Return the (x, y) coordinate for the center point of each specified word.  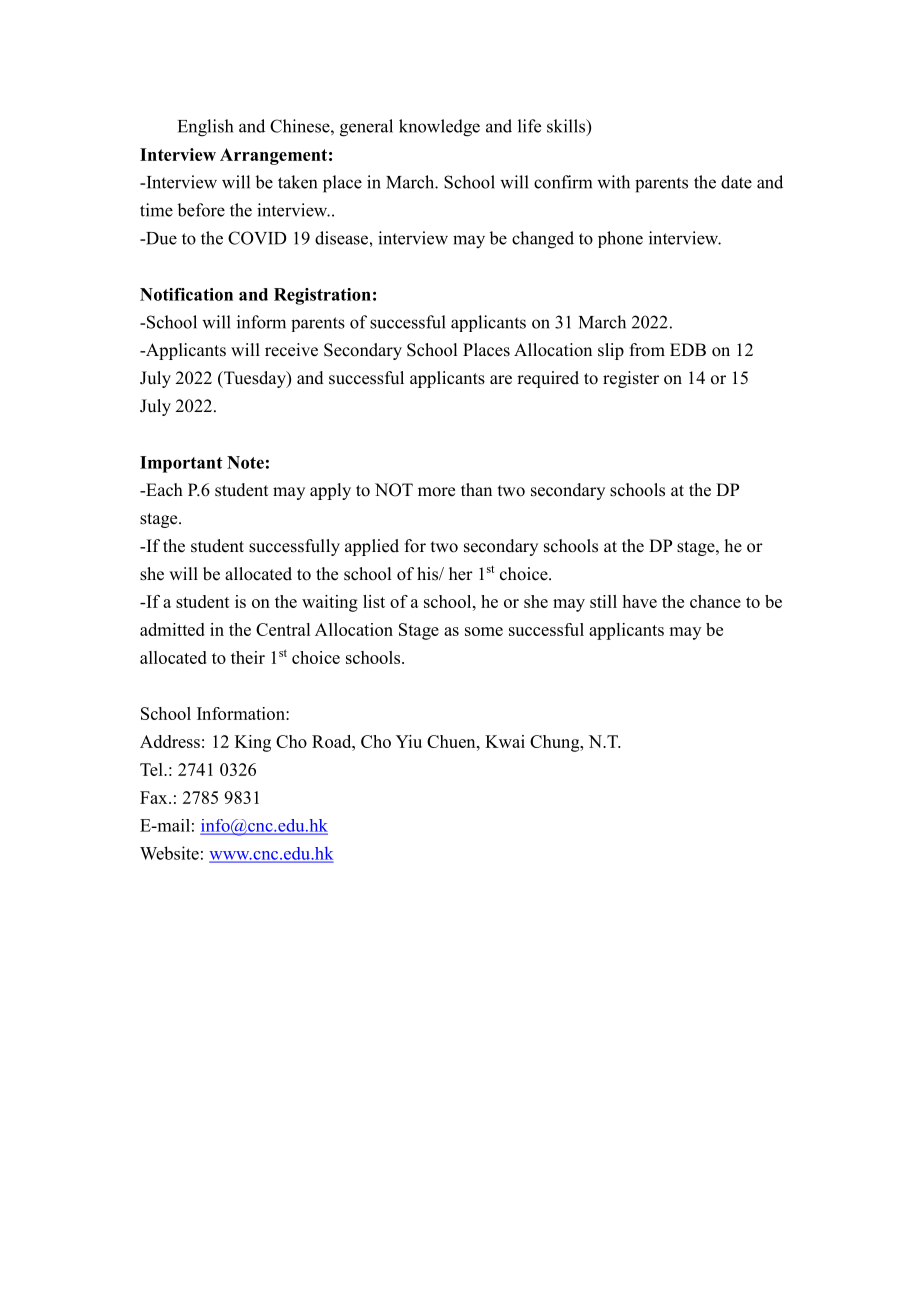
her (461, 574)
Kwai (505, 741)
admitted (172, 629)
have (640, 601)
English (205, 128)
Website (169, 853)
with (613, 182)
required (548, 379)
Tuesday (255, 379)
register (631, 379)
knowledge (439, 128)
